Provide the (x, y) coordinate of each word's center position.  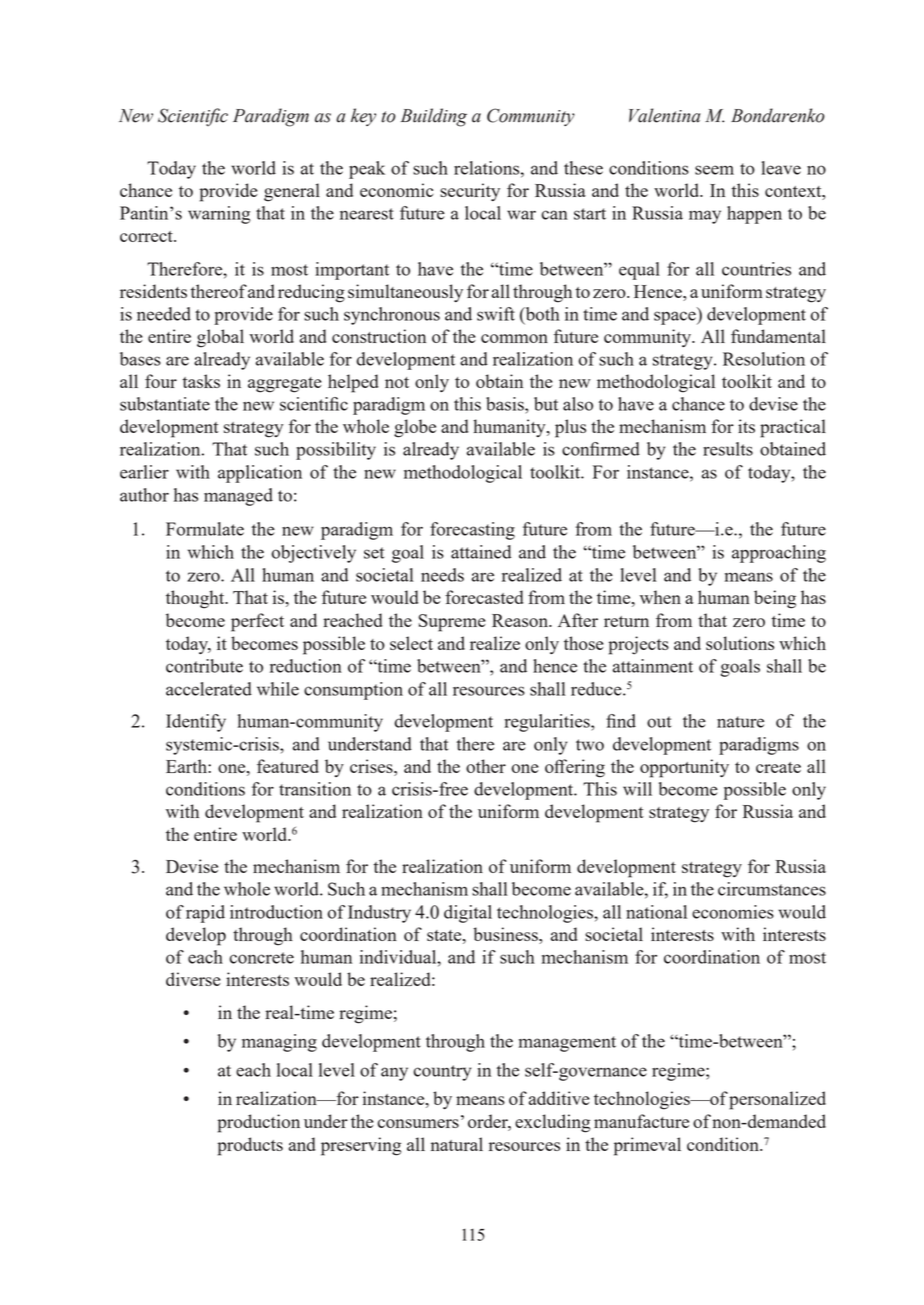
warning (219, 215)
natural (457, 1144)
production (259, 1123)
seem (714, 170)
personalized (777, 1100)
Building (434, 117)
